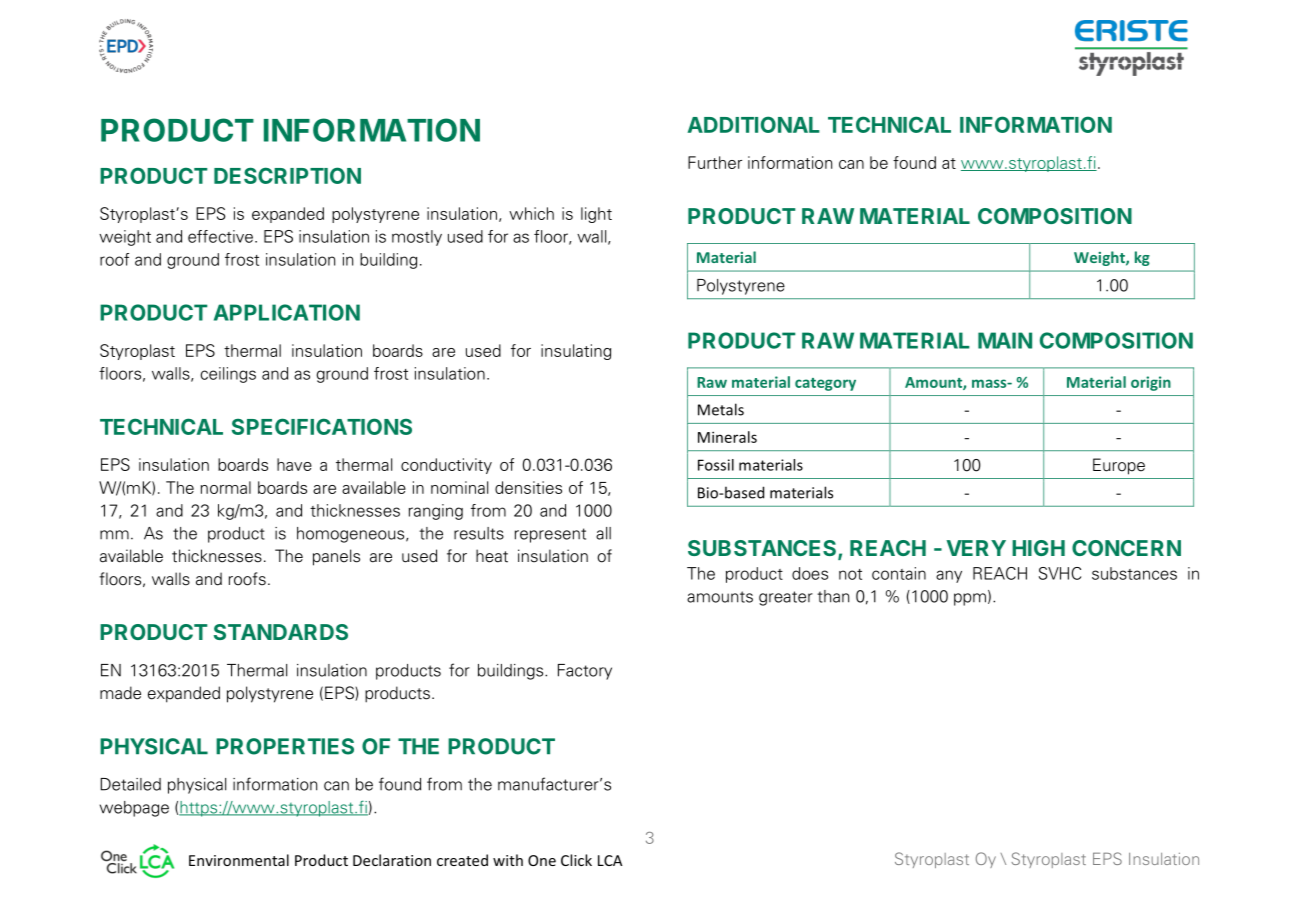  I want to click on Further, so click(715, 162).
